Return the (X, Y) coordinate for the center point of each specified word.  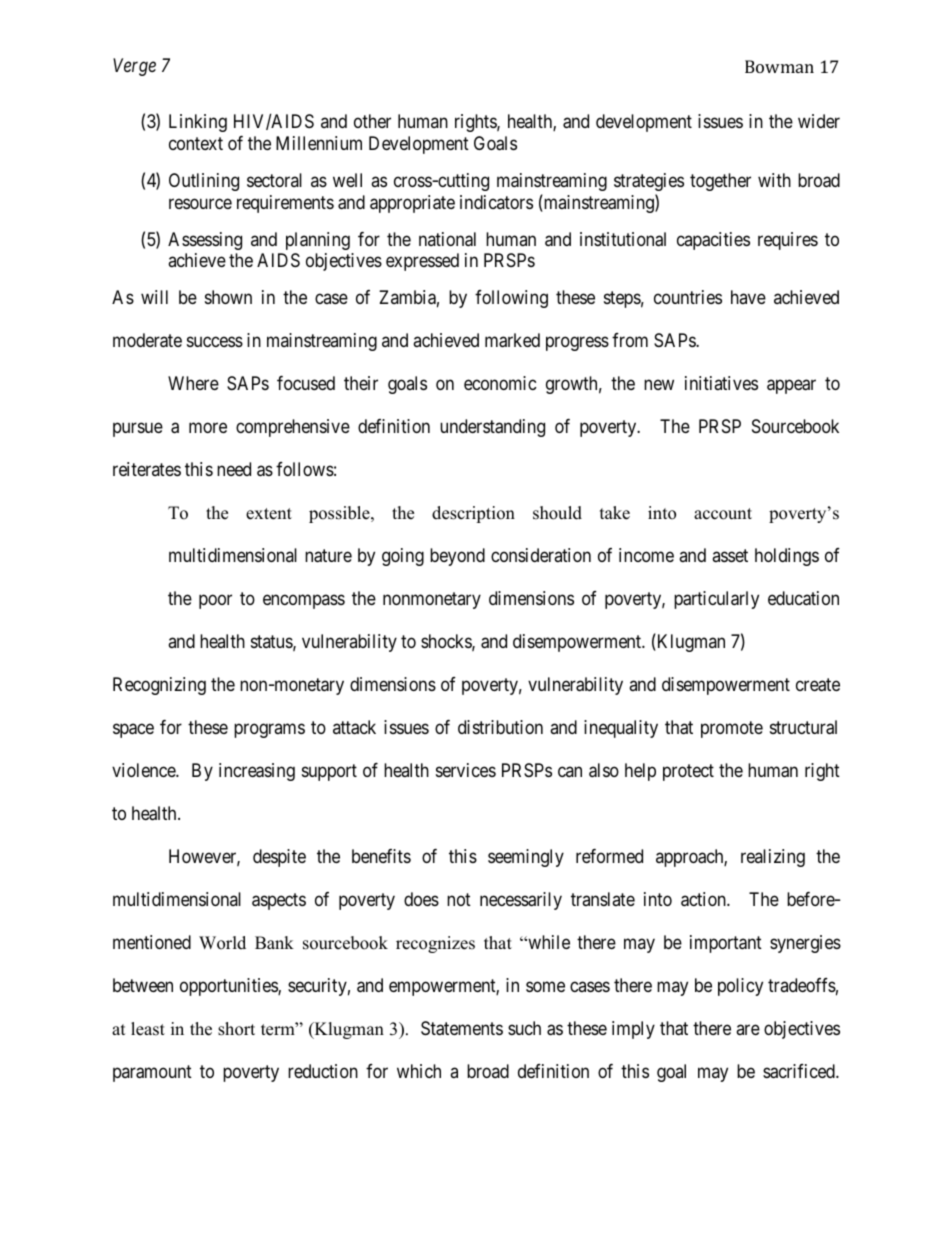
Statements (462, 1028)
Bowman (779, 66)
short (236, 1029)
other (372, 121)
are (748, 1029)
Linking (198, 123)
